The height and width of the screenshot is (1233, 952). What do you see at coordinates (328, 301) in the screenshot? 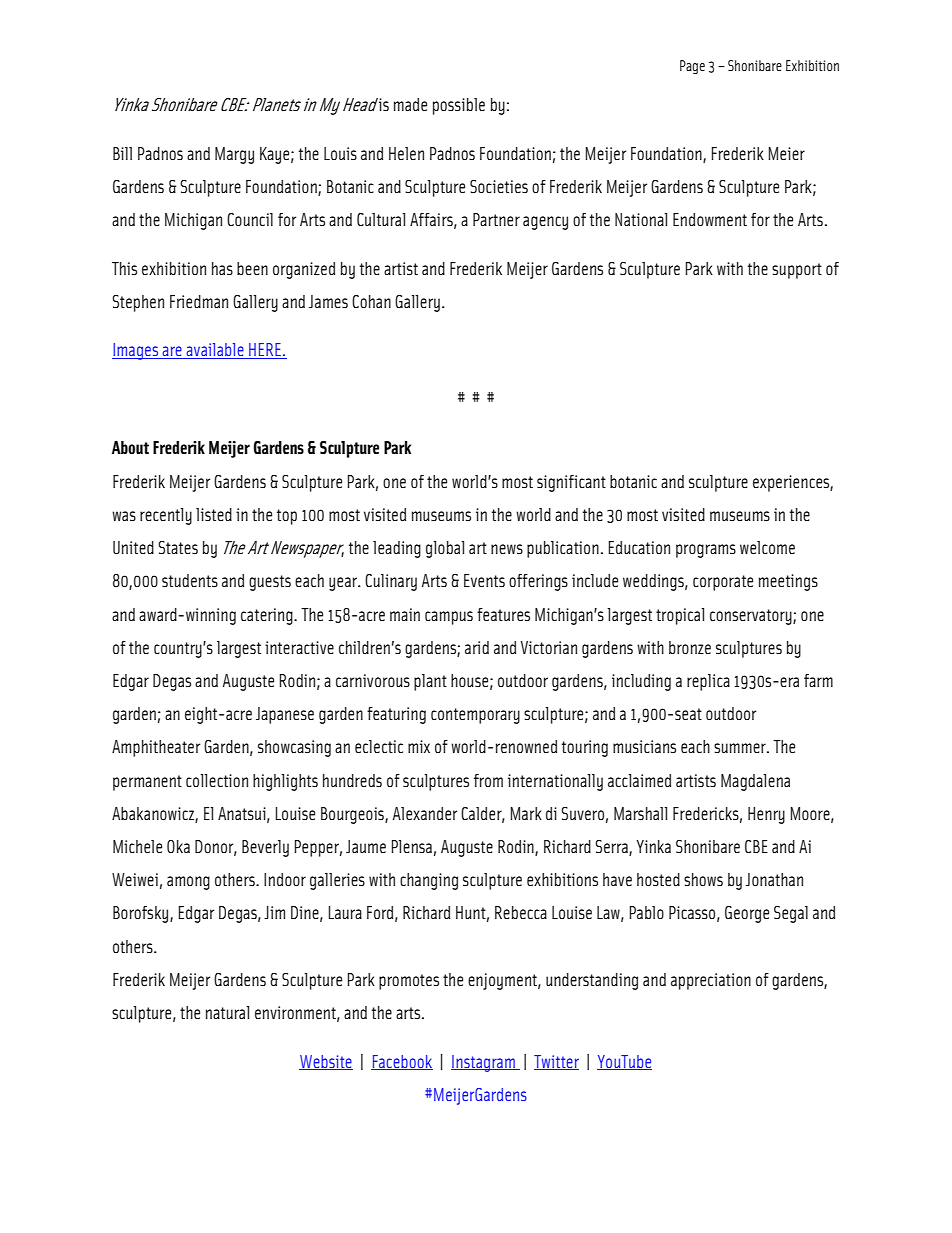
I see `James` at bounding box center [328, 301].
